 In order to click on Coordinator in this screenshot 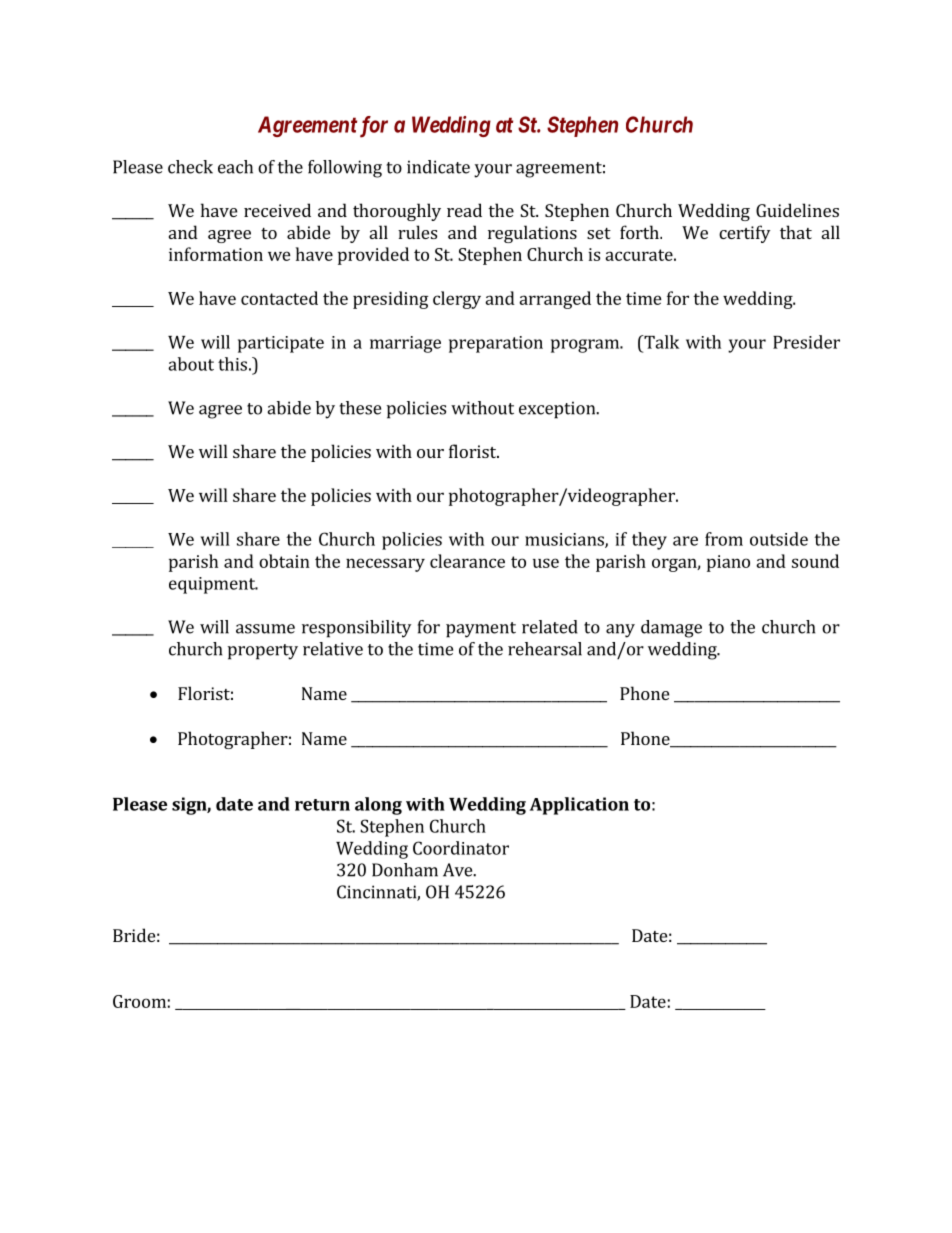, I will do `click(461, 848)`.
